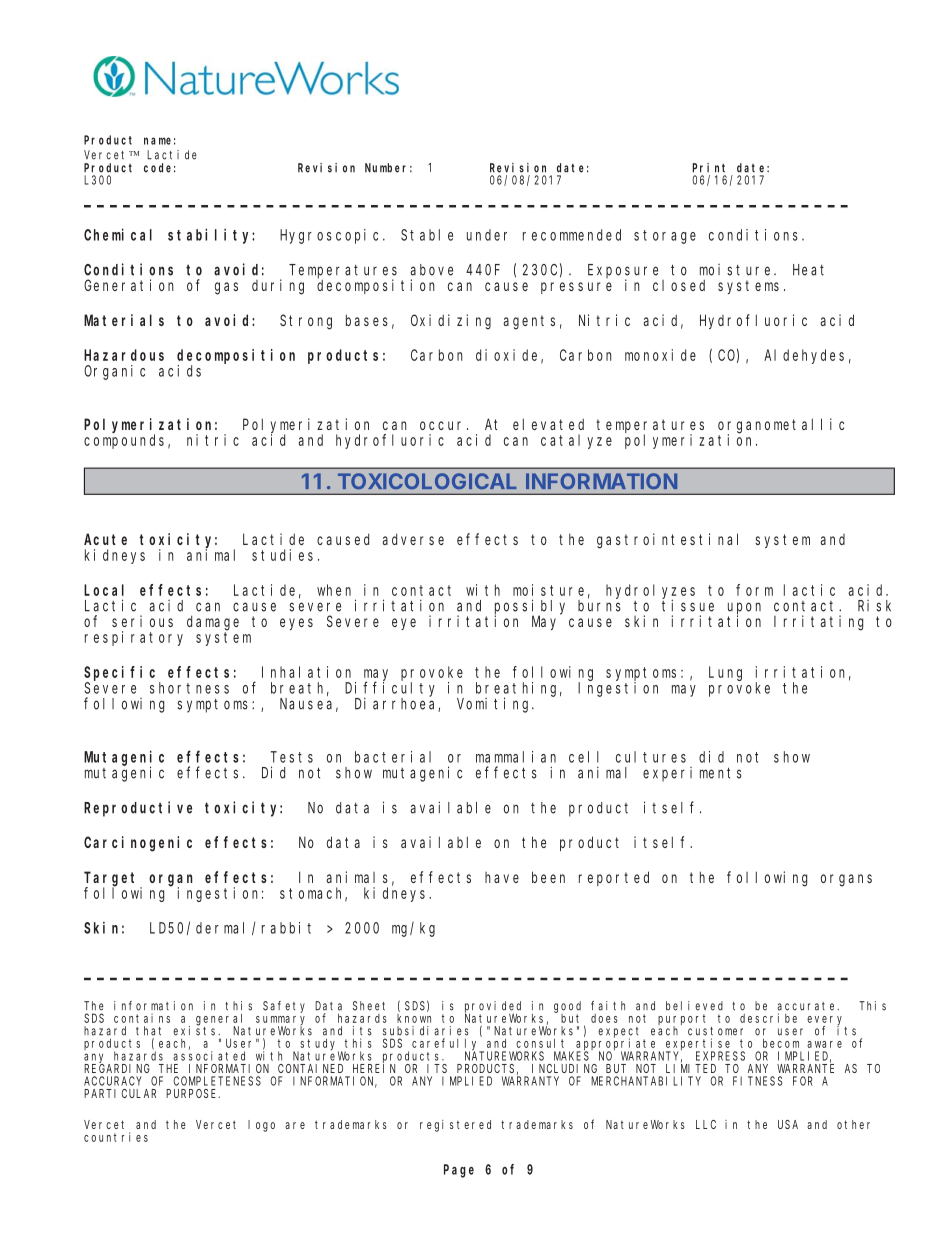  Describe the element at coordinates (116, 1137) in the page. I see `countries` at that location.
